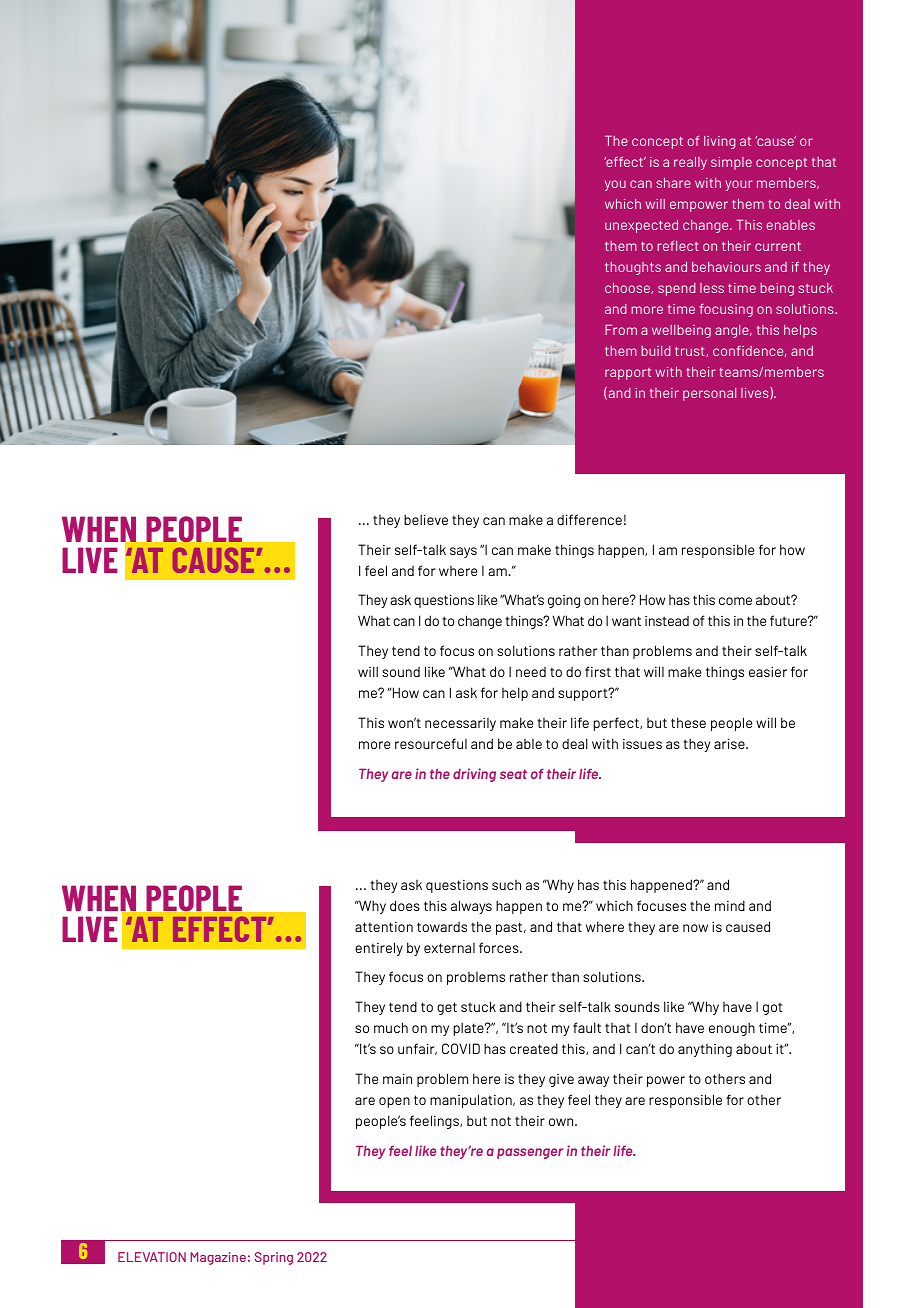  I want to click on external, so click(449, 948).
